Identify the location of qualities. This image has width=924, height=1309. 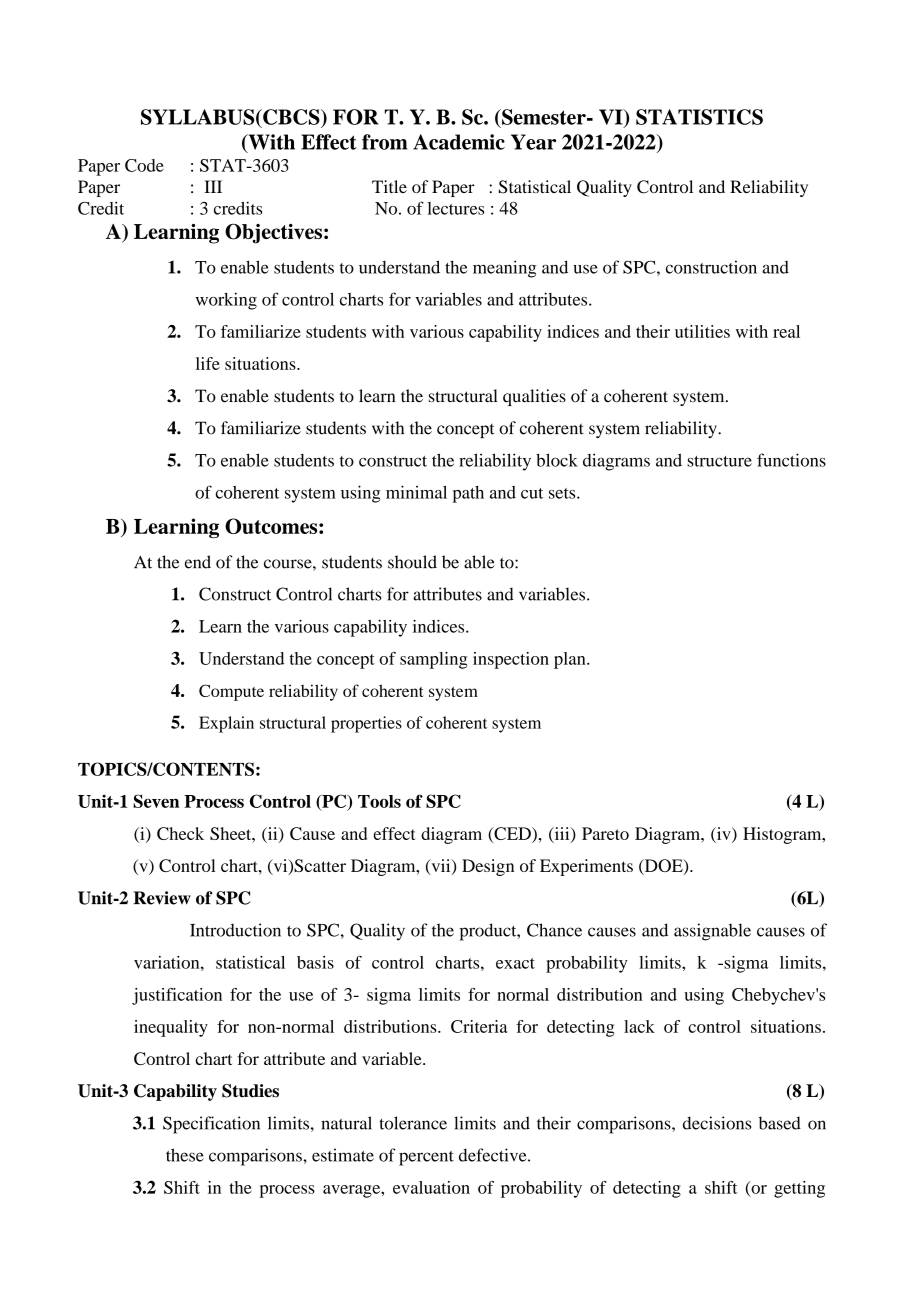
(534, 397).
